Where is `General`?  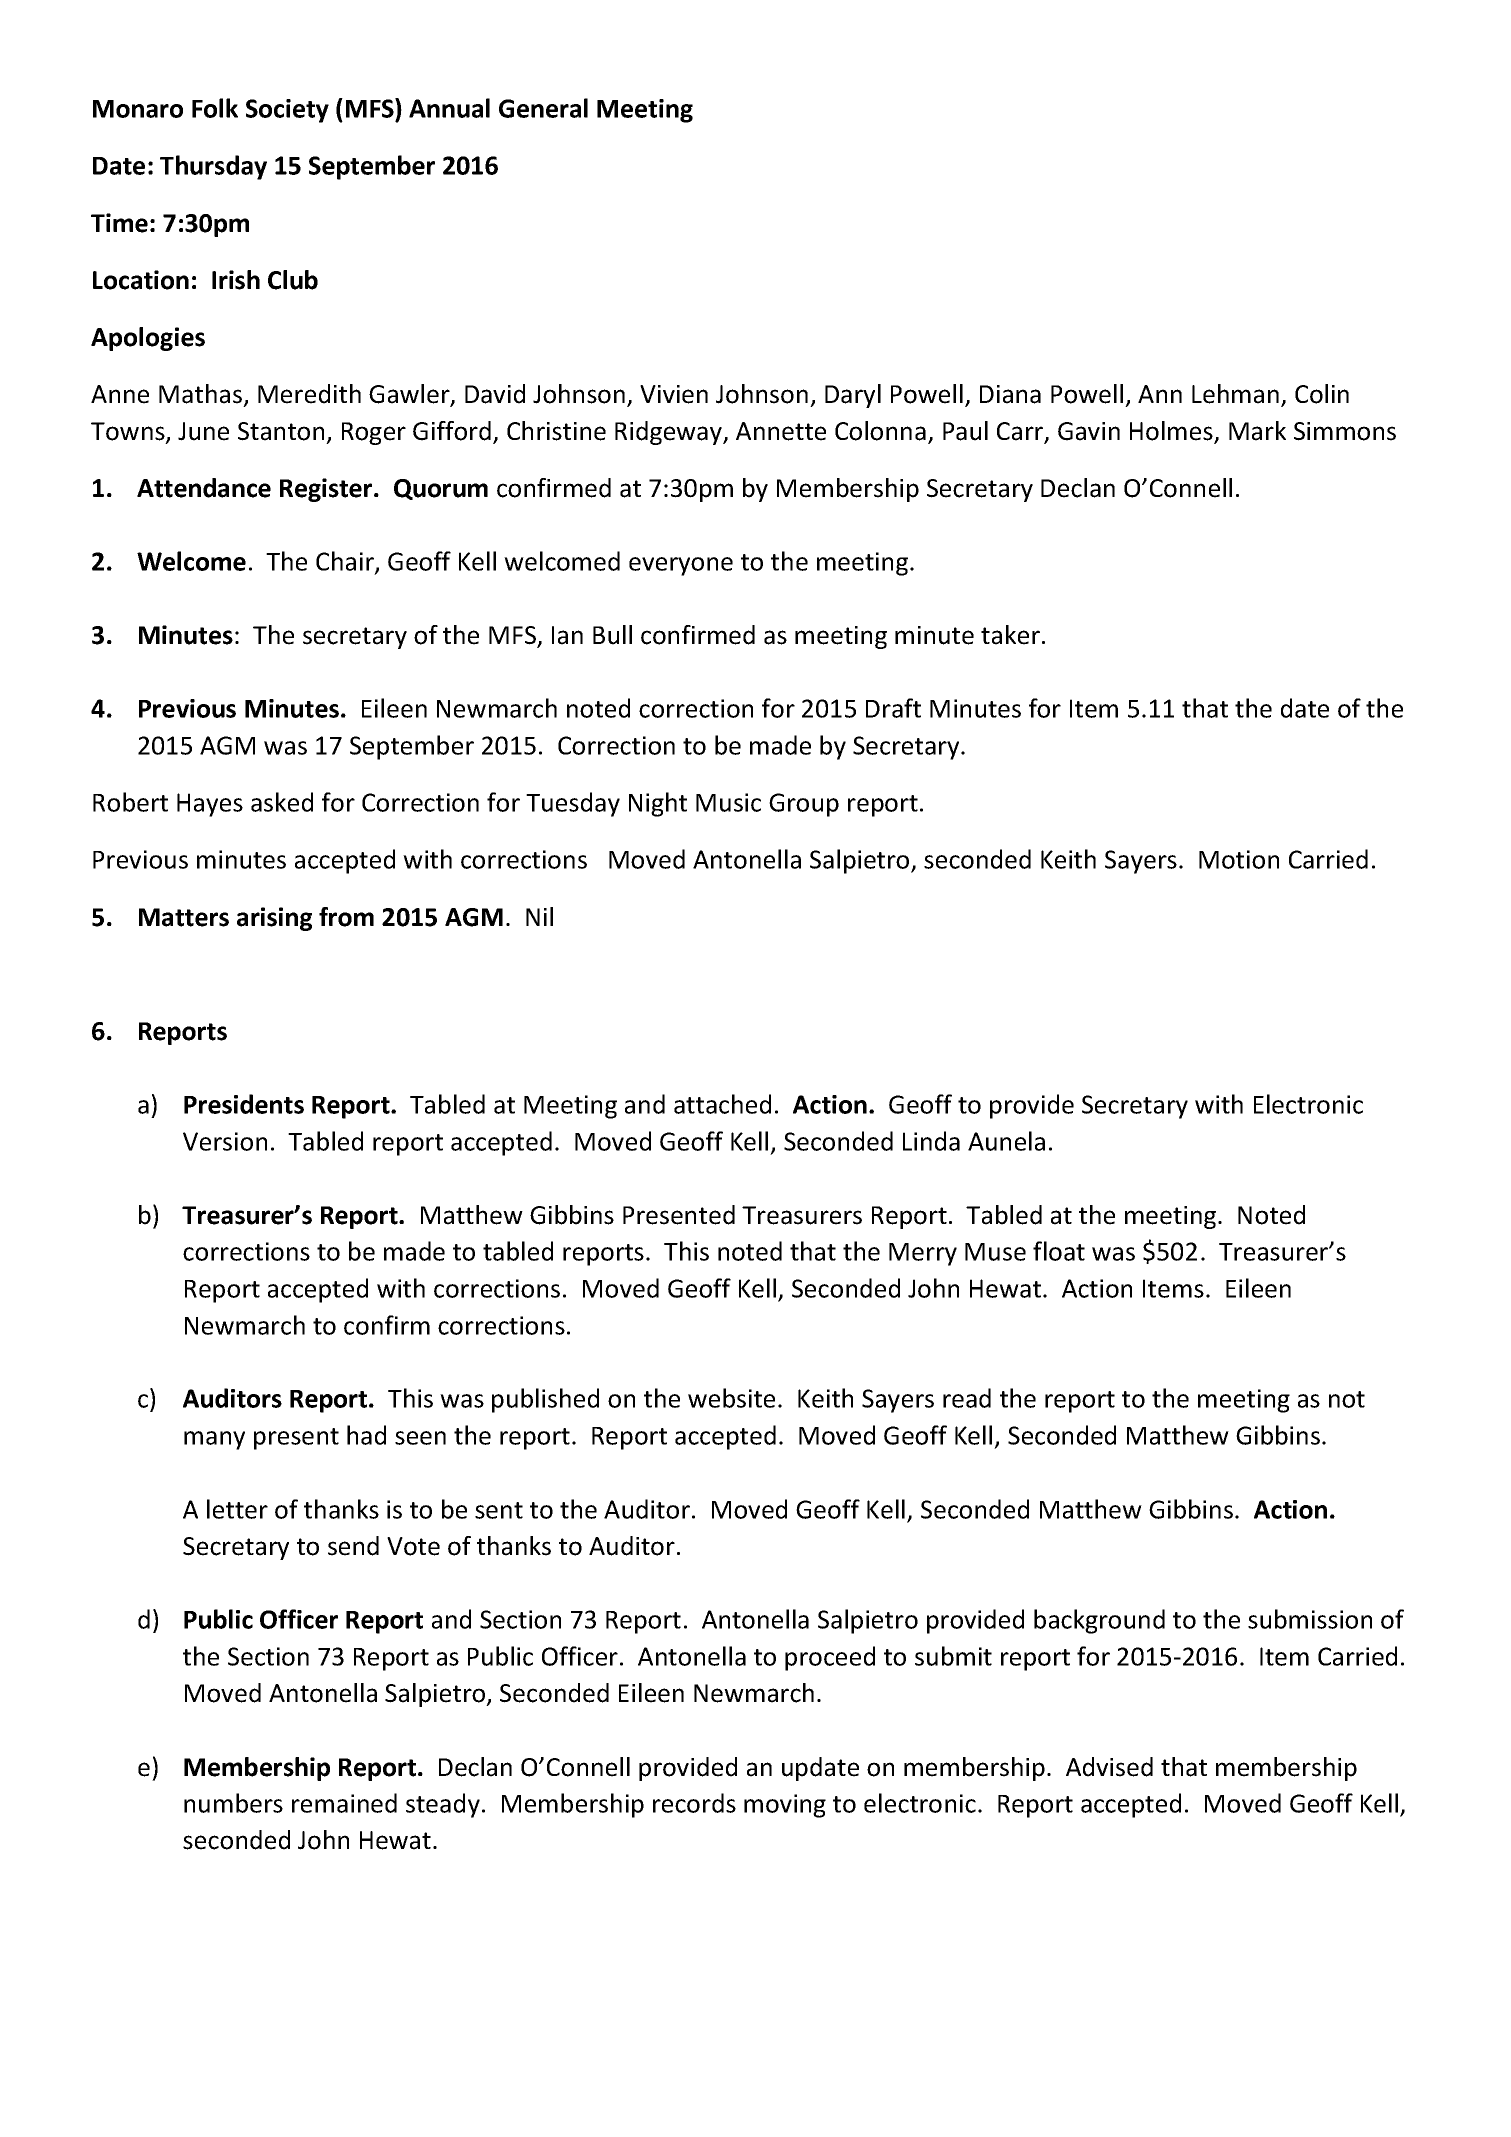
General is located at coordinates (543, 108).
